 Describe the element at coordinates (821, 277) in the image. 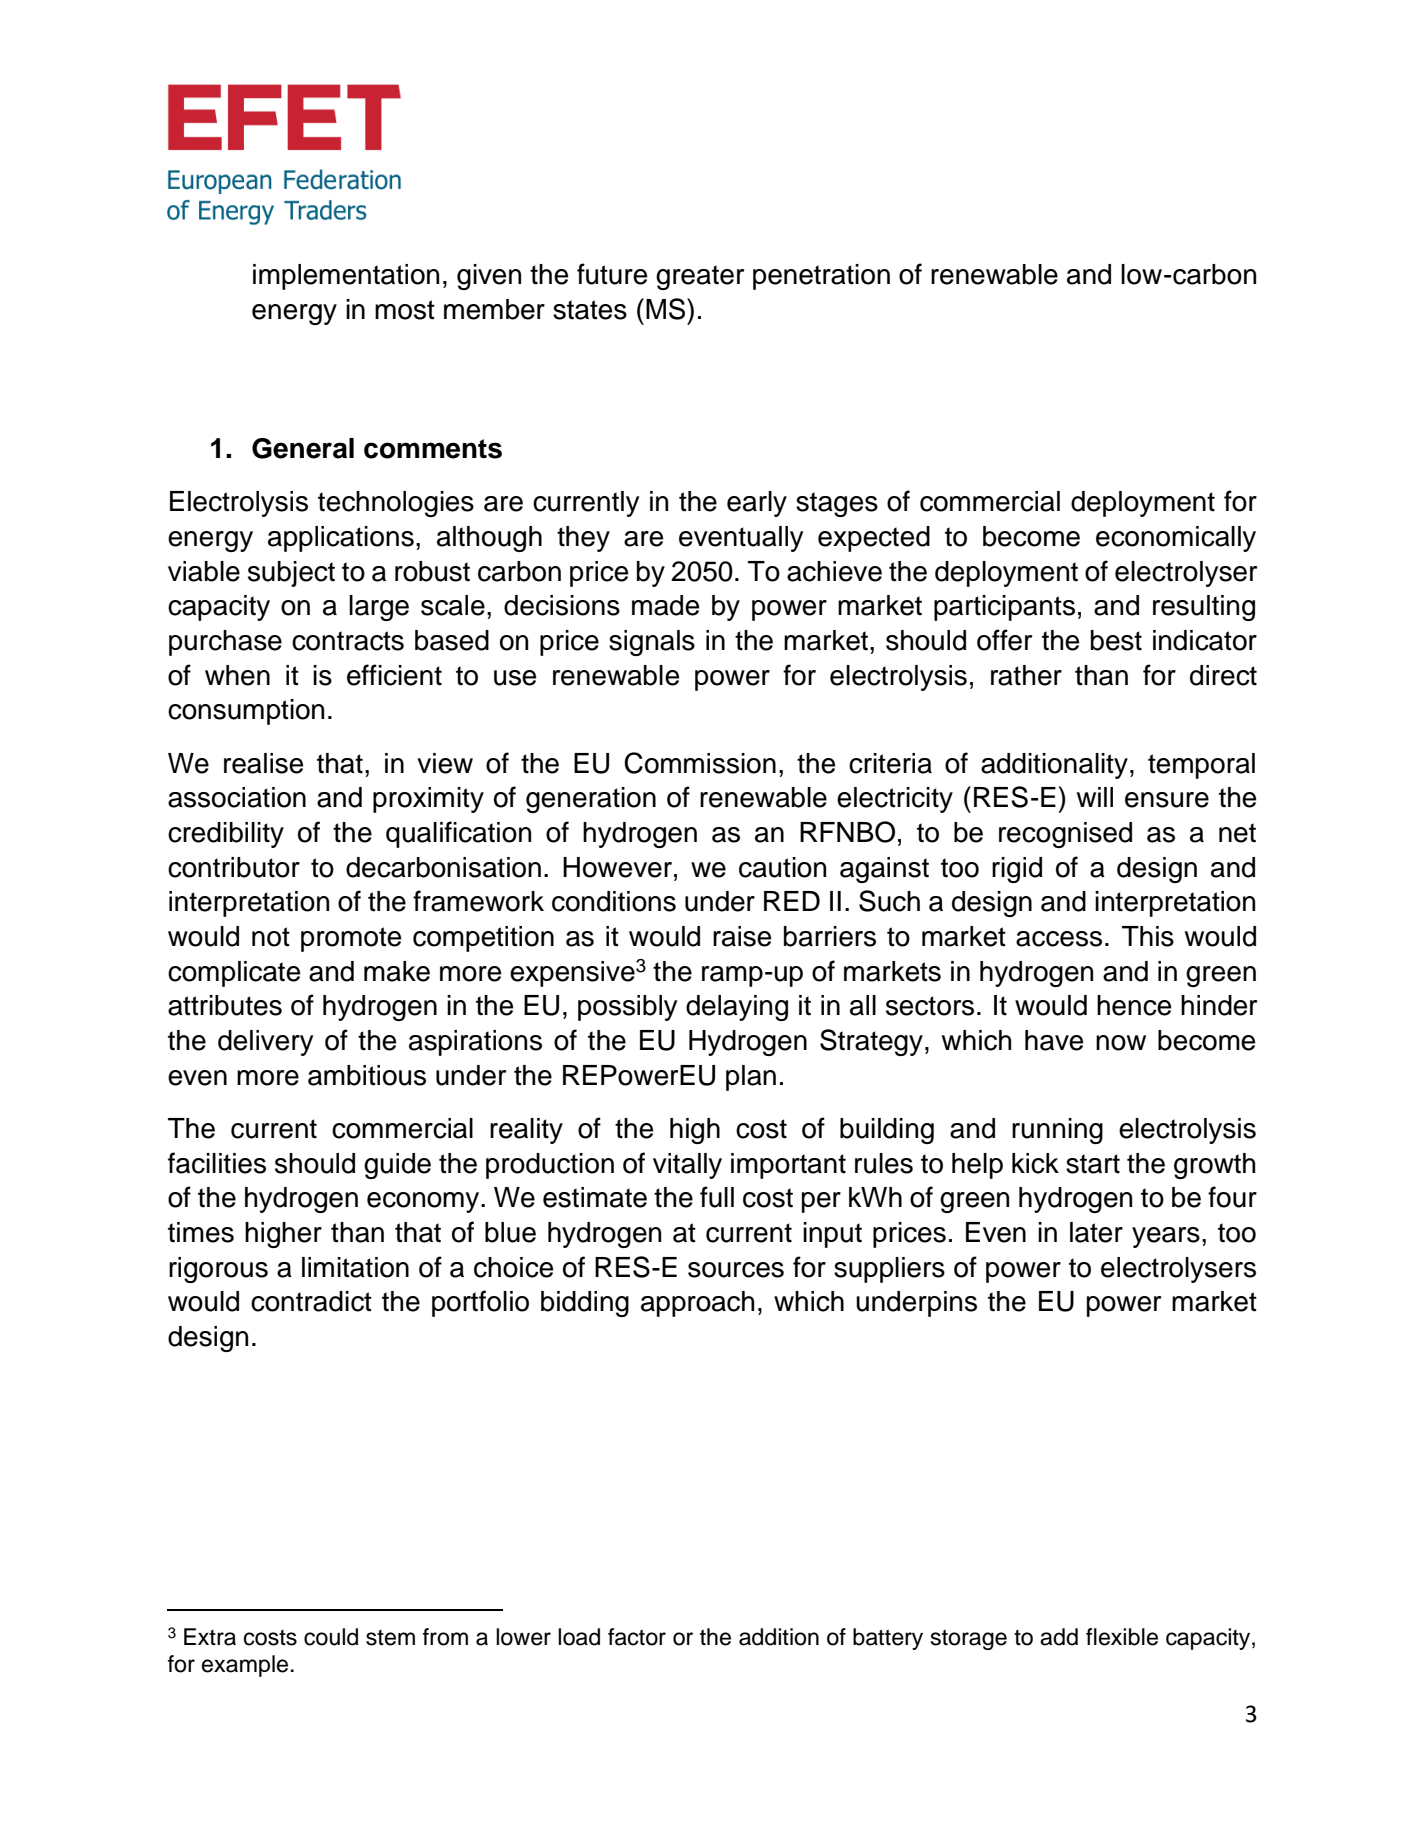

I see `penetration` at that location.
